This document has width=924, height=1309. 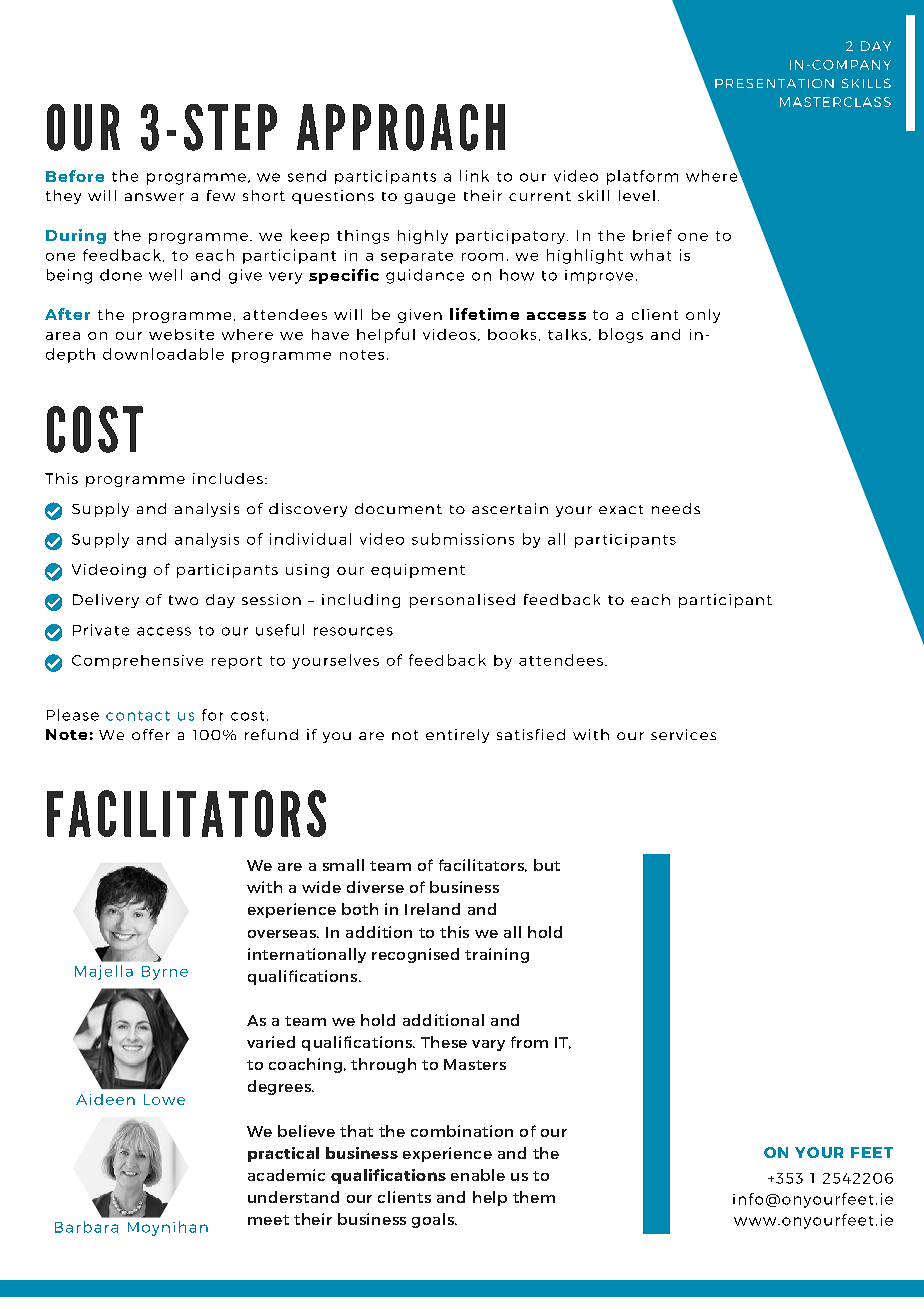 I want to click on services, so click(x=683, y=734).
